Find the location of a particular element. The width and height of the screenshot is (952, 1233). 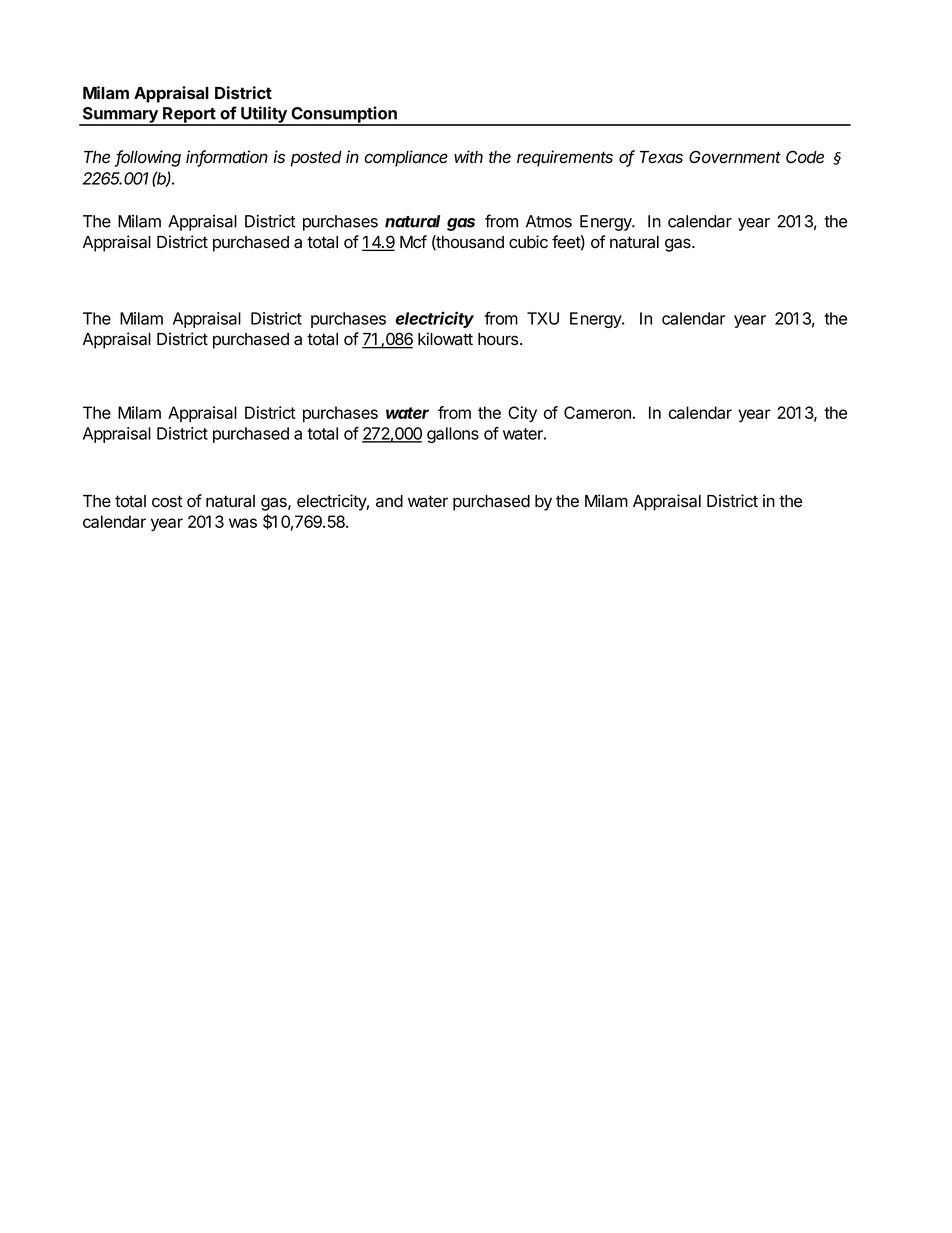

cubic is located at coordinates (528, 242).
